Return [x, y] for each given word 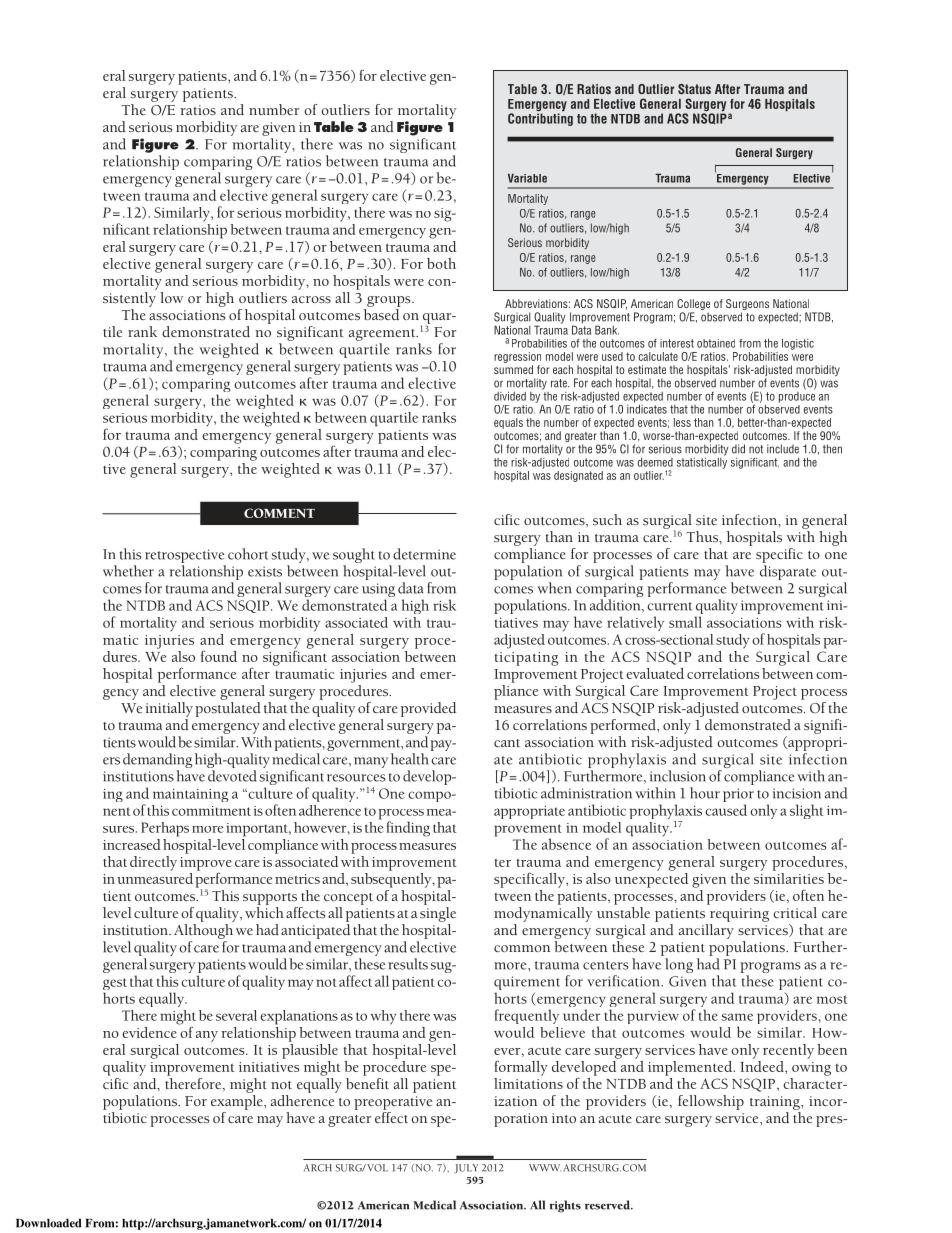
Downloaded [49, 1223]
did [738, 449]
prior [738, 796]
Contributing [540, 118]
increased [132, 844]
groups [390, 301]
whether [128, 571]
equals [508, 423]
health [410, 759]
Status [694, 89]
